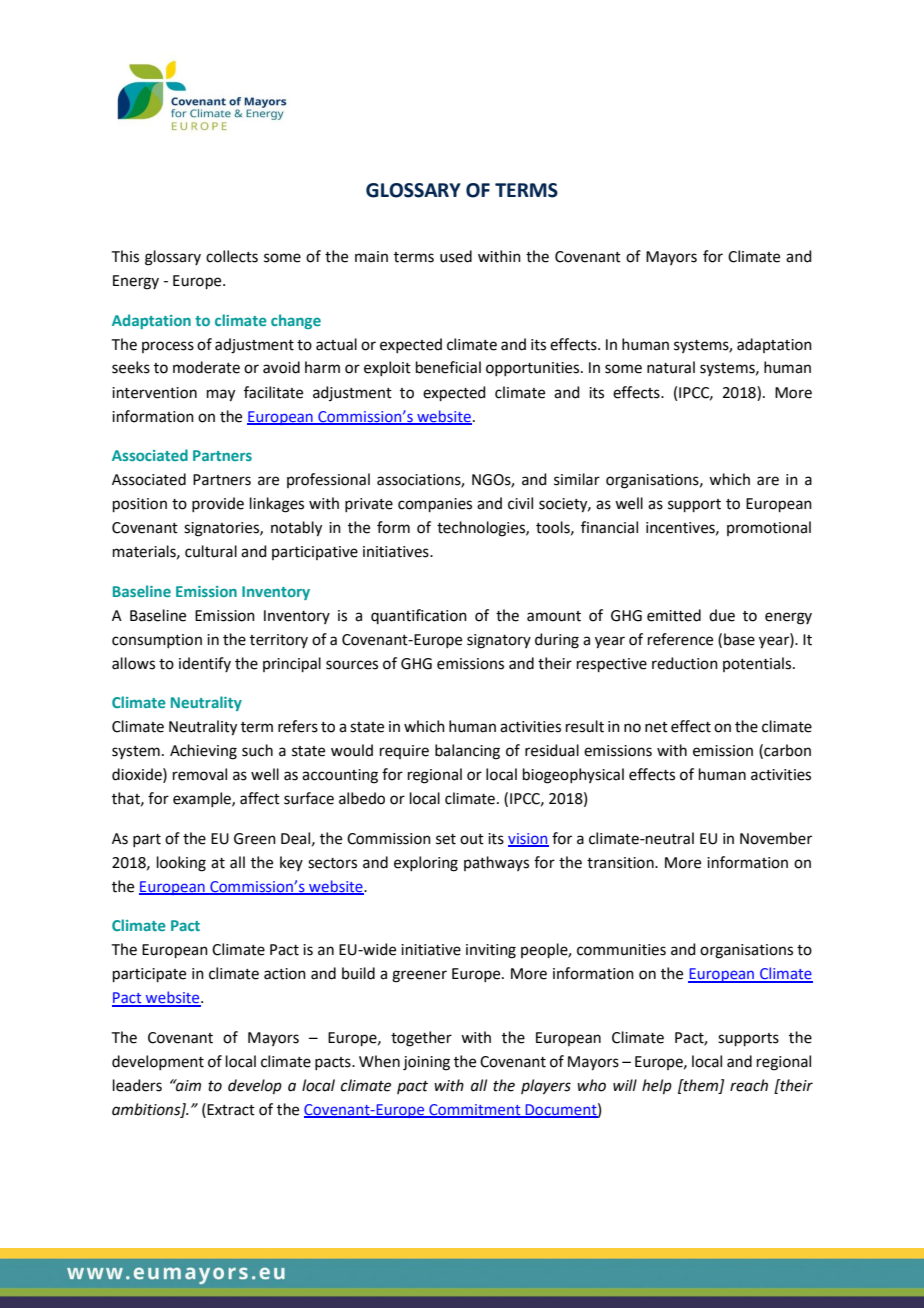 This screenshot has height=1308, width=924. I want to click on natural, so click(671, 367).
